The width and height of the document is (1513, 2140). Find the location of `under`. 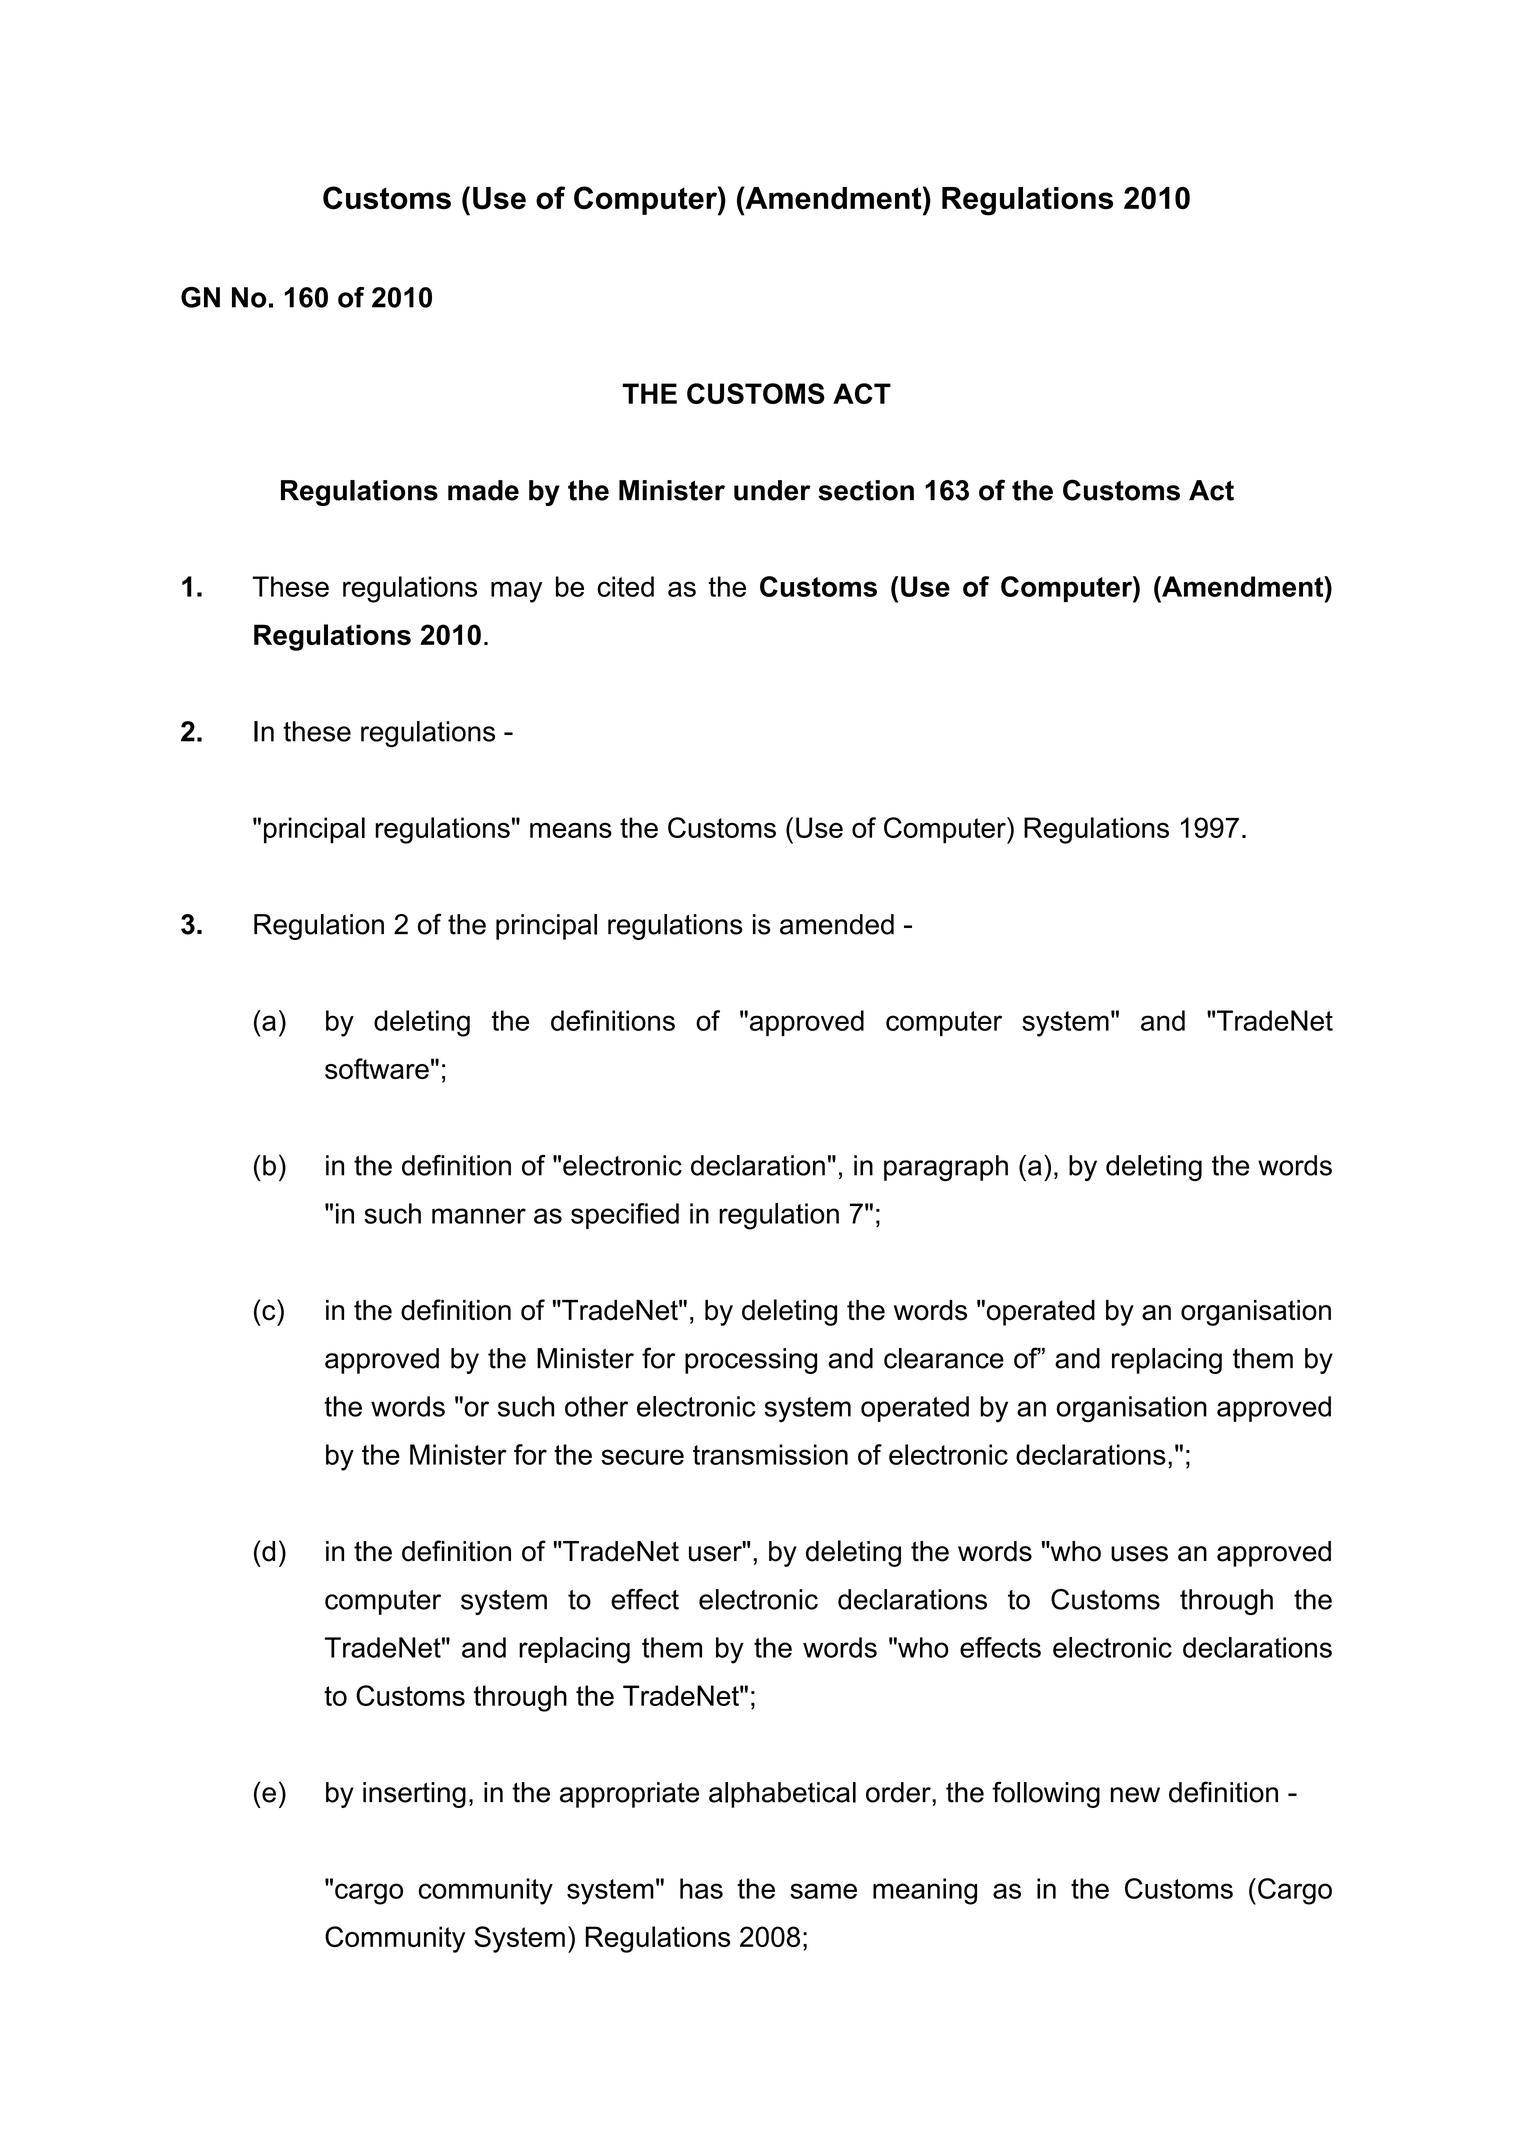

under is located at coordinates (772, 490).
